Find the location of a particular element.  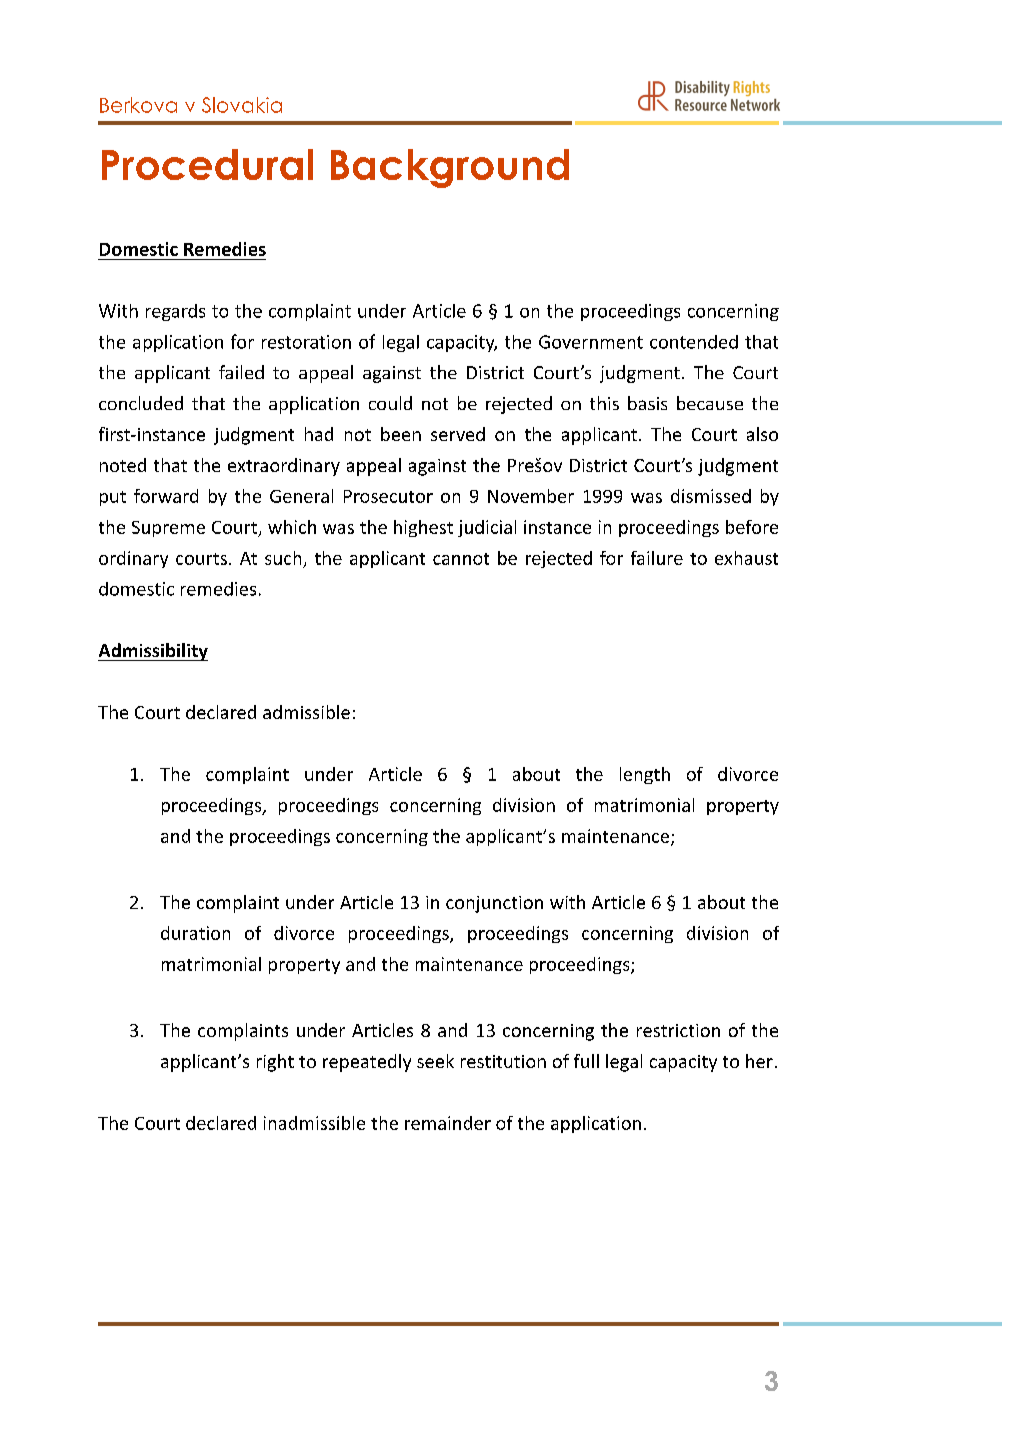

right is located at coordinates (275, 1063).
